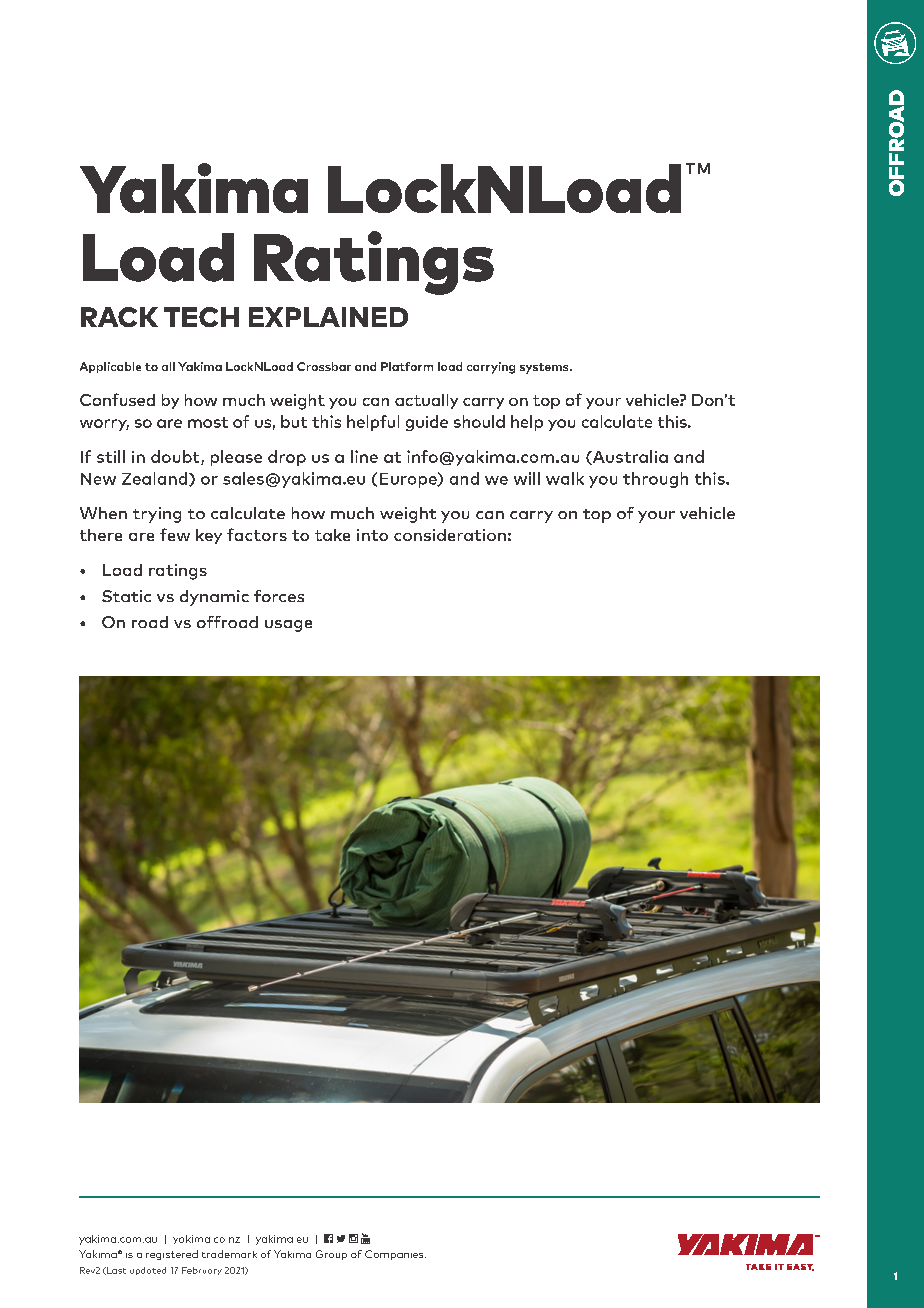 This screenshot has height=1308, width=924. I want to click on TECH, so click(201, 317).
